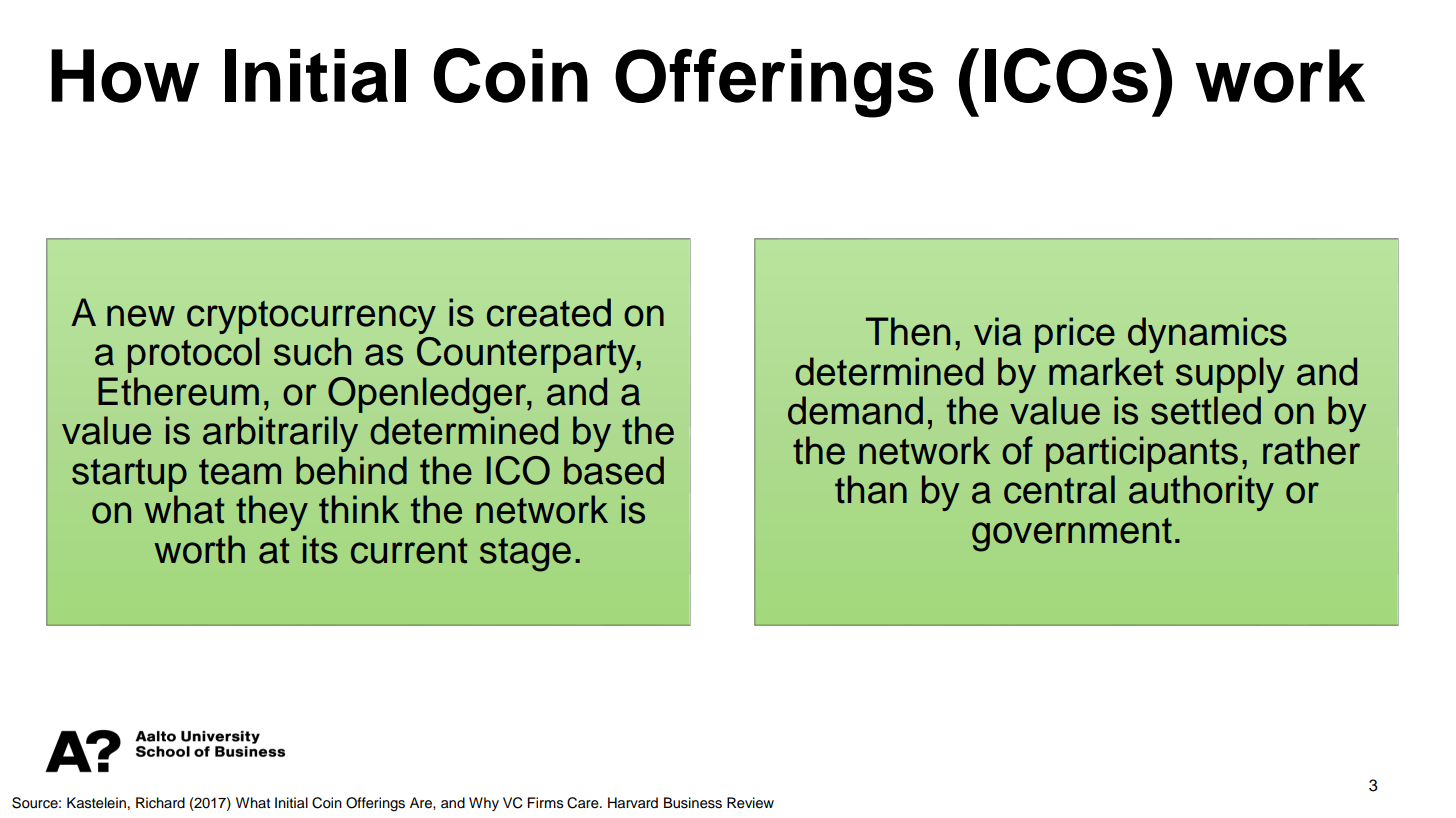 The width and height of the screenshot is (1456, 818). I want to click on arbitrarily, so click(280, 434).
